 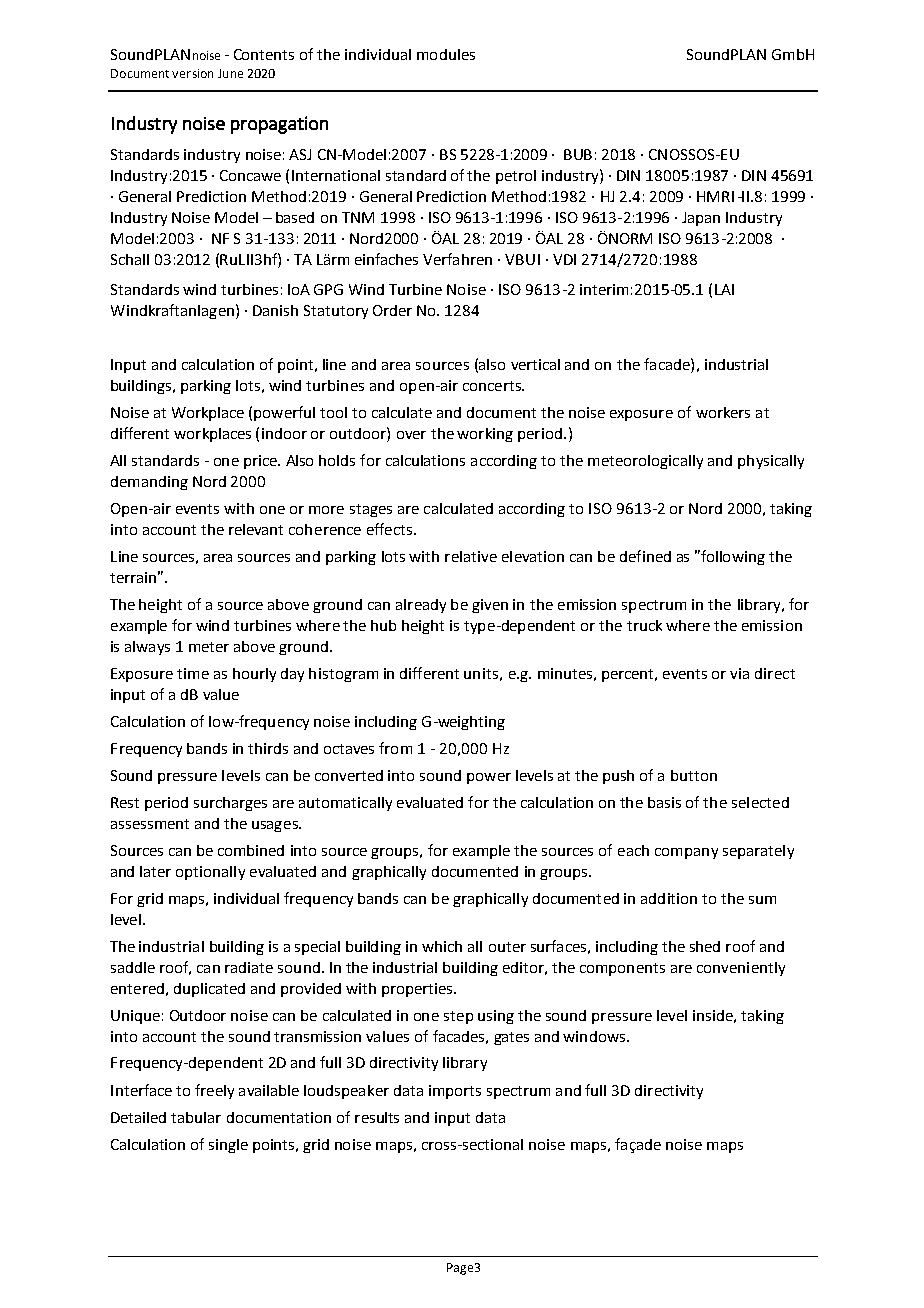 I want to click on already, so click(x=421, y=606).
